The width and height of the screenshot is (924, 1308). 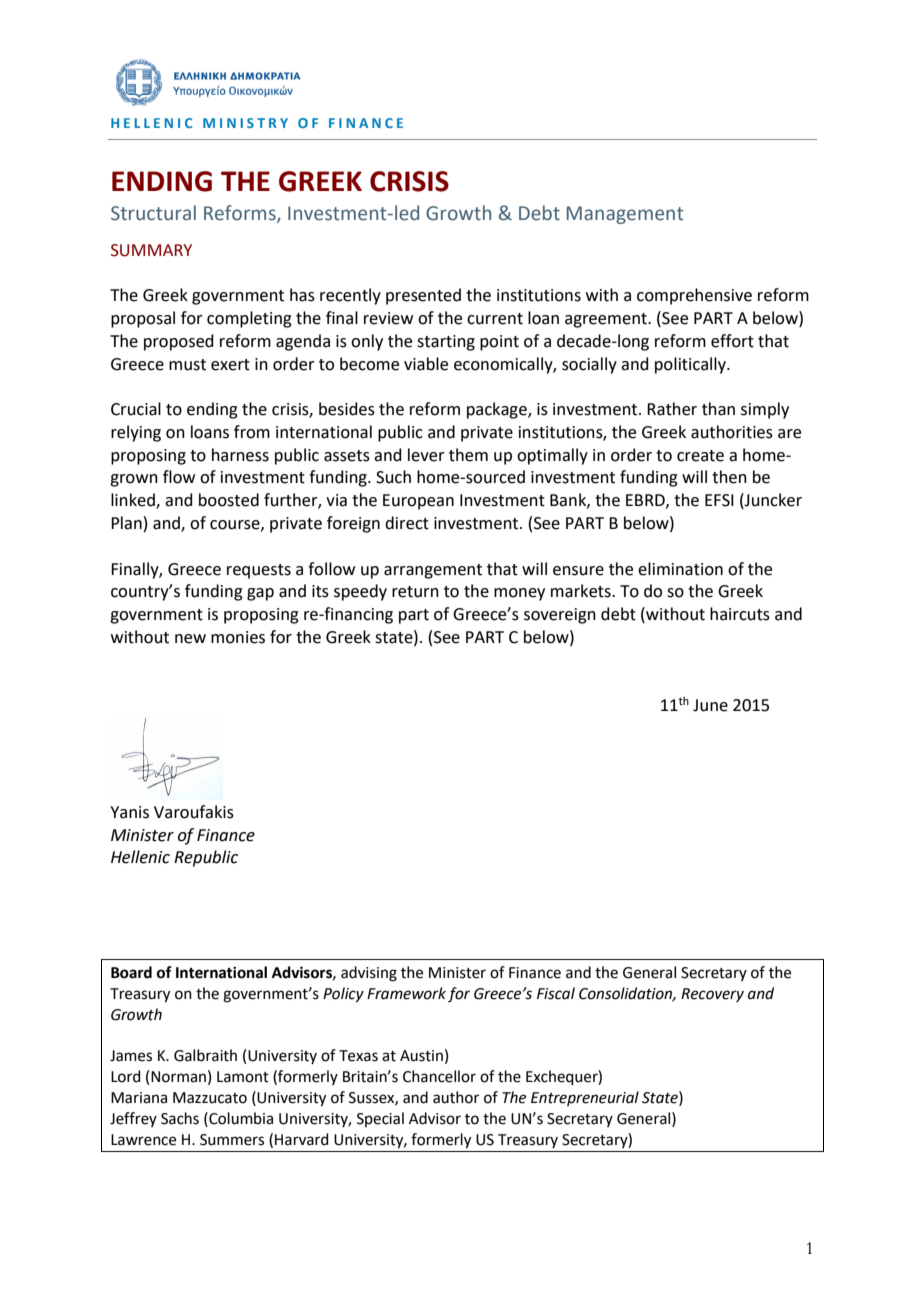 I want to click on Chancellor, so click(x=439, y=1076).
